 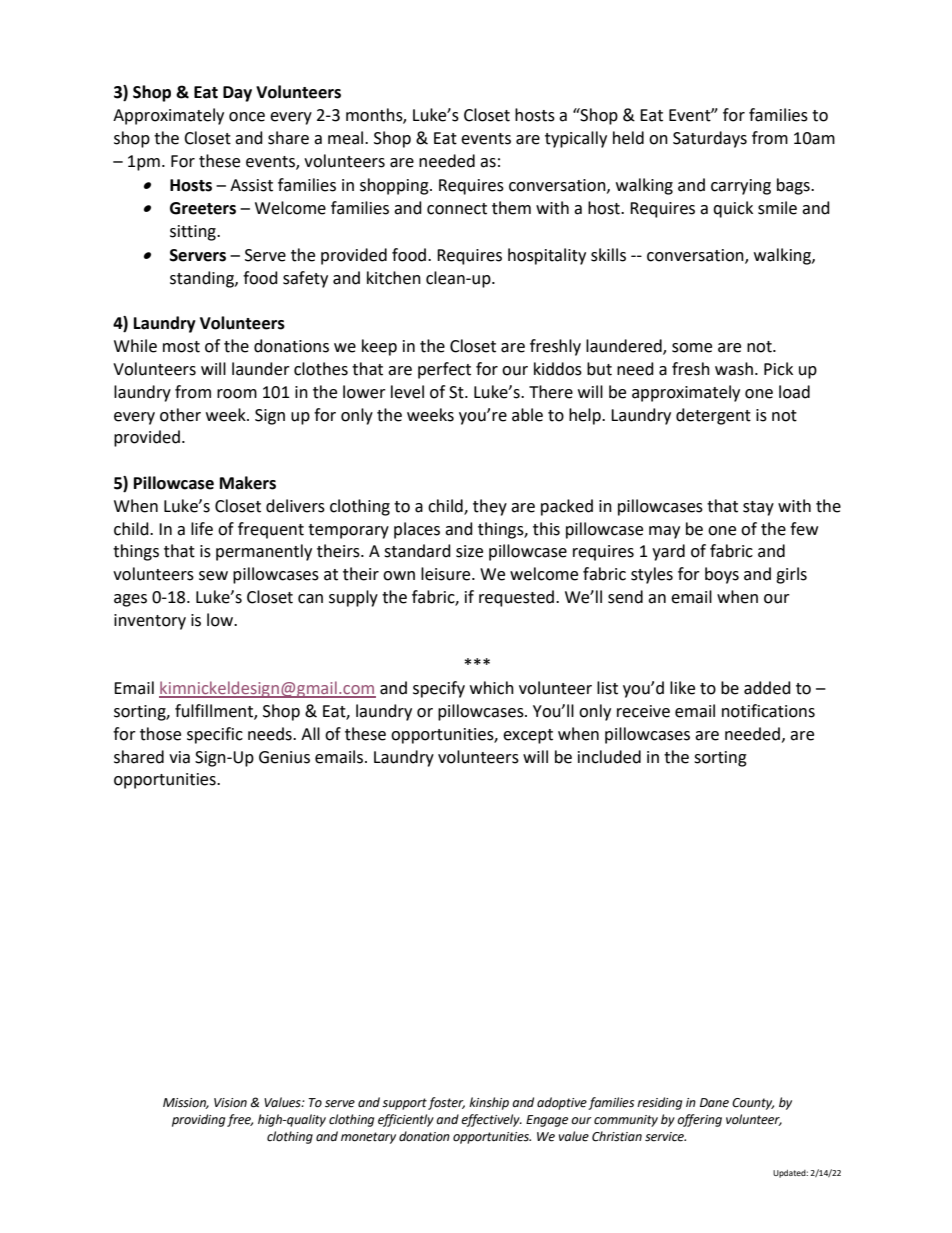 What do you see at coordinates (710, 139) in the screenshot?
I see `Saturdays` at bounding box center [710, 139].
